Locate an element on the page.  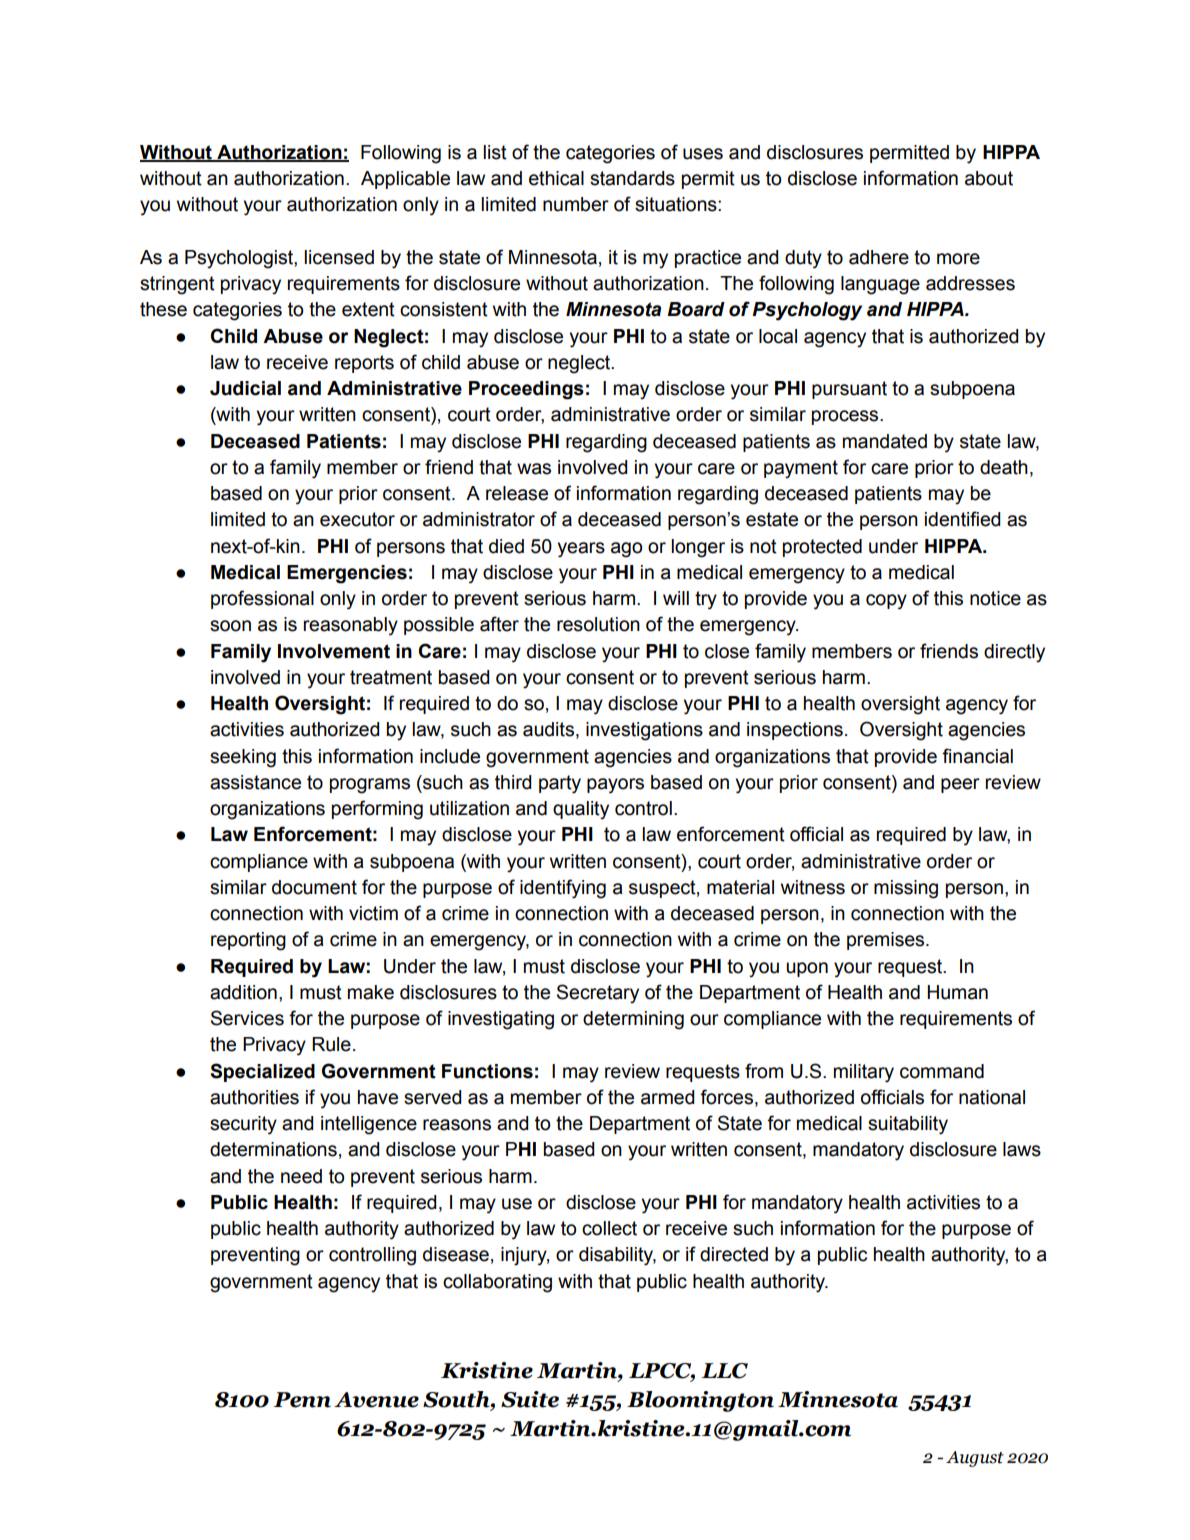
determinations is located at coordinates (273, 1149).
